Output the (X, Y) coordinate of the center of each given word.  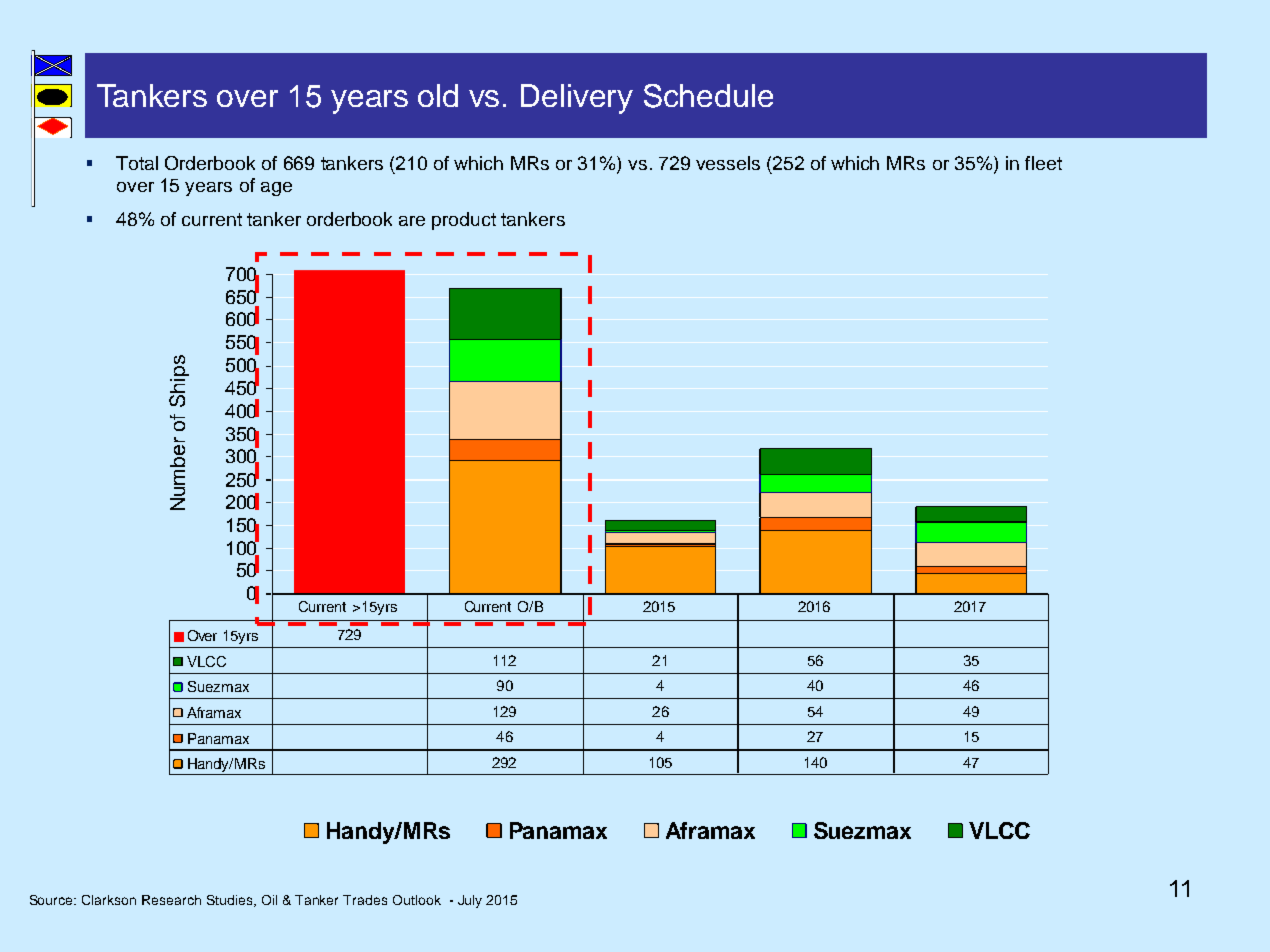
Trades (365, 900)
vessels (728, 163)
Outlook (417, 900)
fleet (1043, 163)
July (470, 901)
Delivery (577, 99)
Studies (231, 901)
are (412, 221)
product (464, 221)
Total (137, 163)
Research (171, 900)
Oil (269, 900)
